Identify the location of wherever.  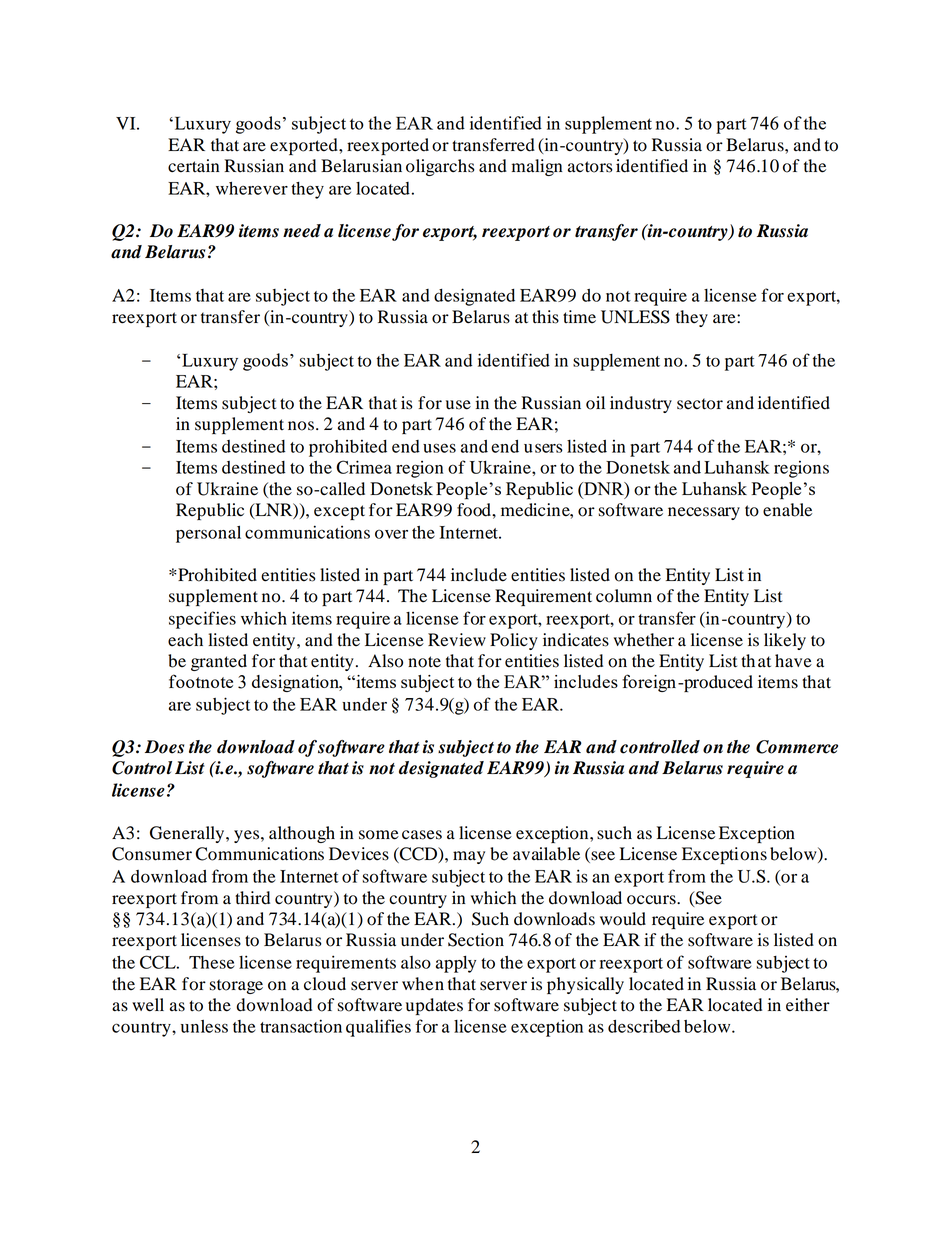
(252, 188).
